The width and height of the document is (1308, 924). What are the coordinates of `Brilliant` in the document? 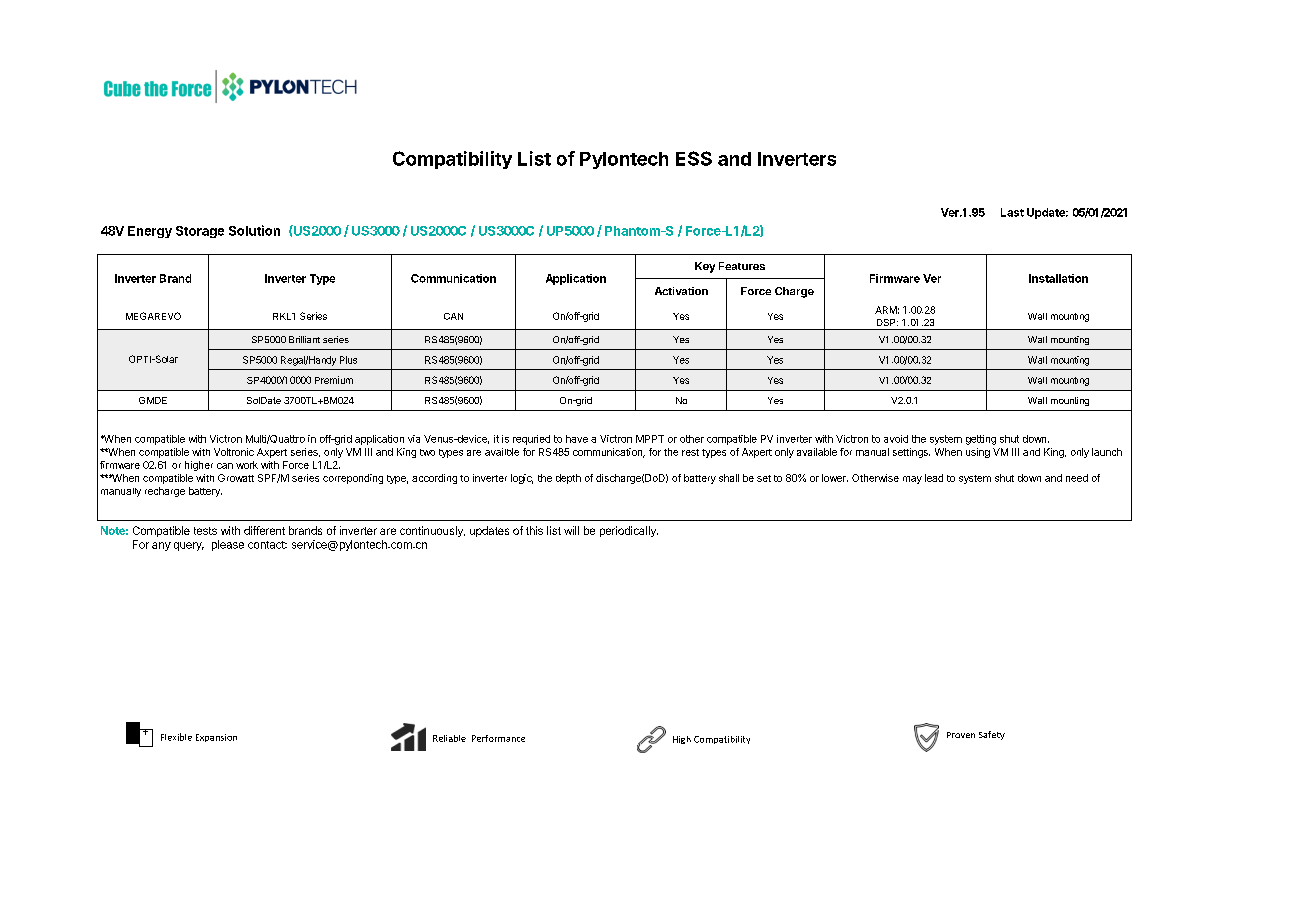 It's located at (304, 339).
